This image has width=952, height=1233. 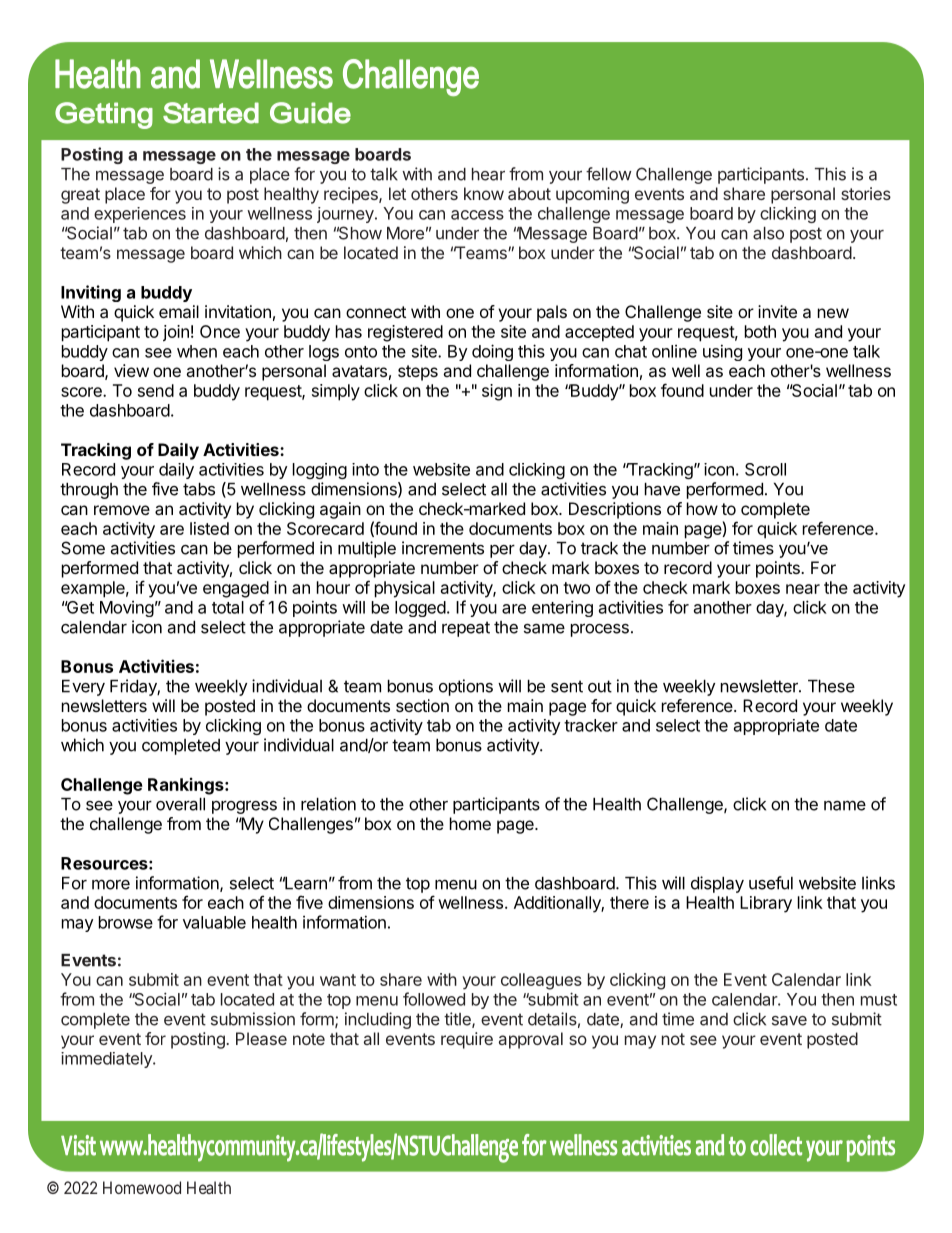 I want to click on into, so click(x=365, y=469).
